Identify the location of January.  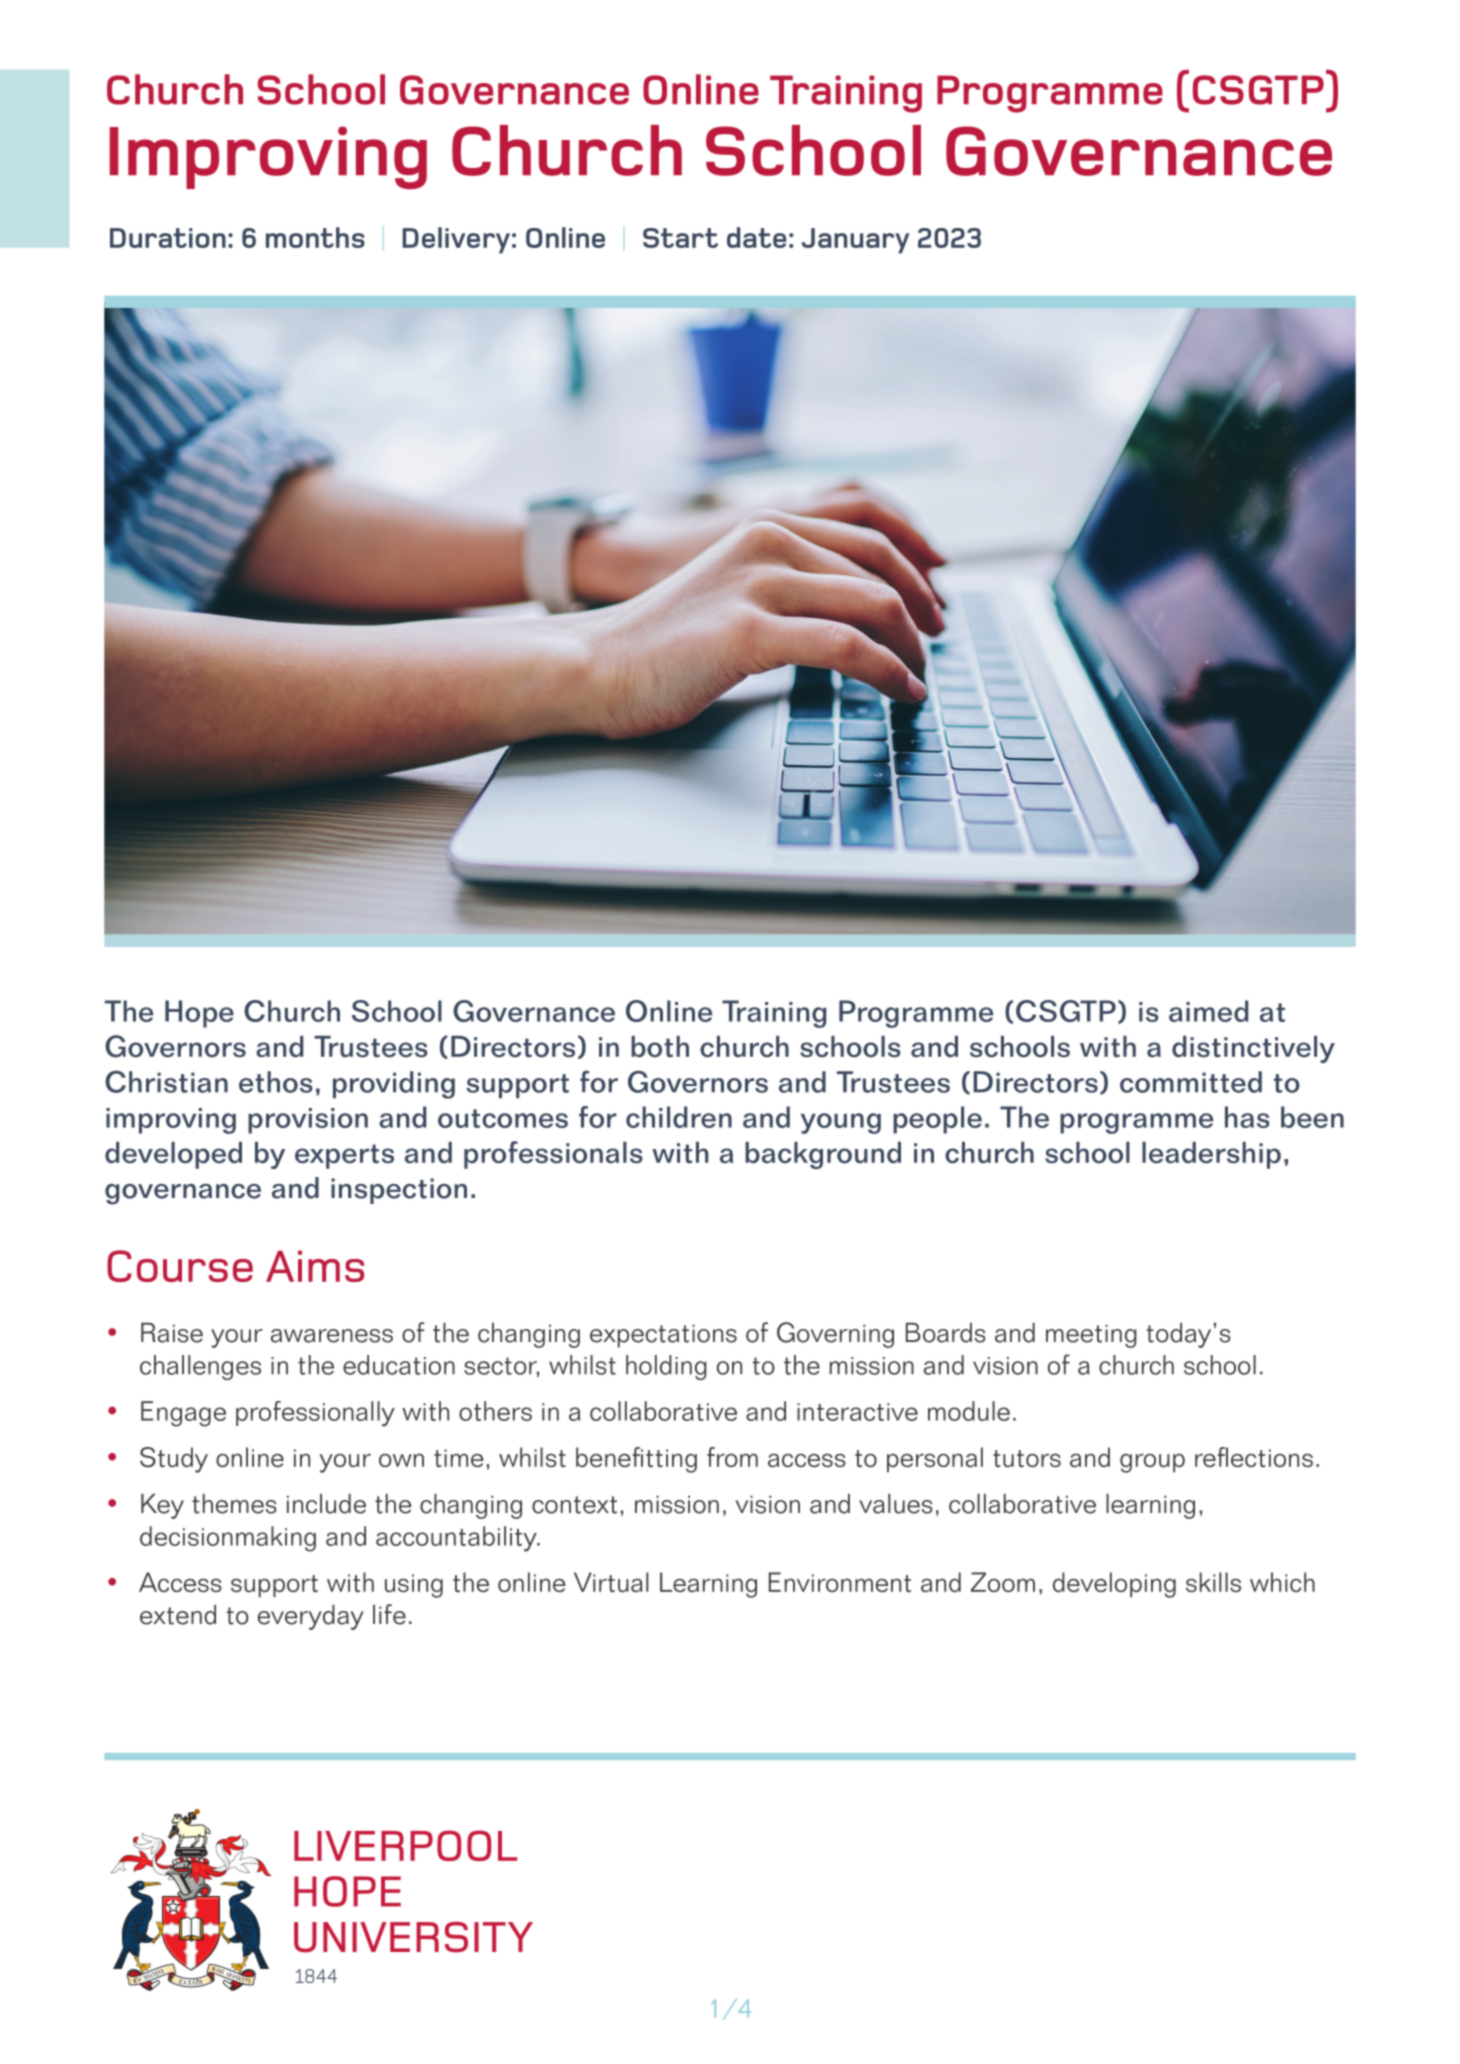
(855, 241).
